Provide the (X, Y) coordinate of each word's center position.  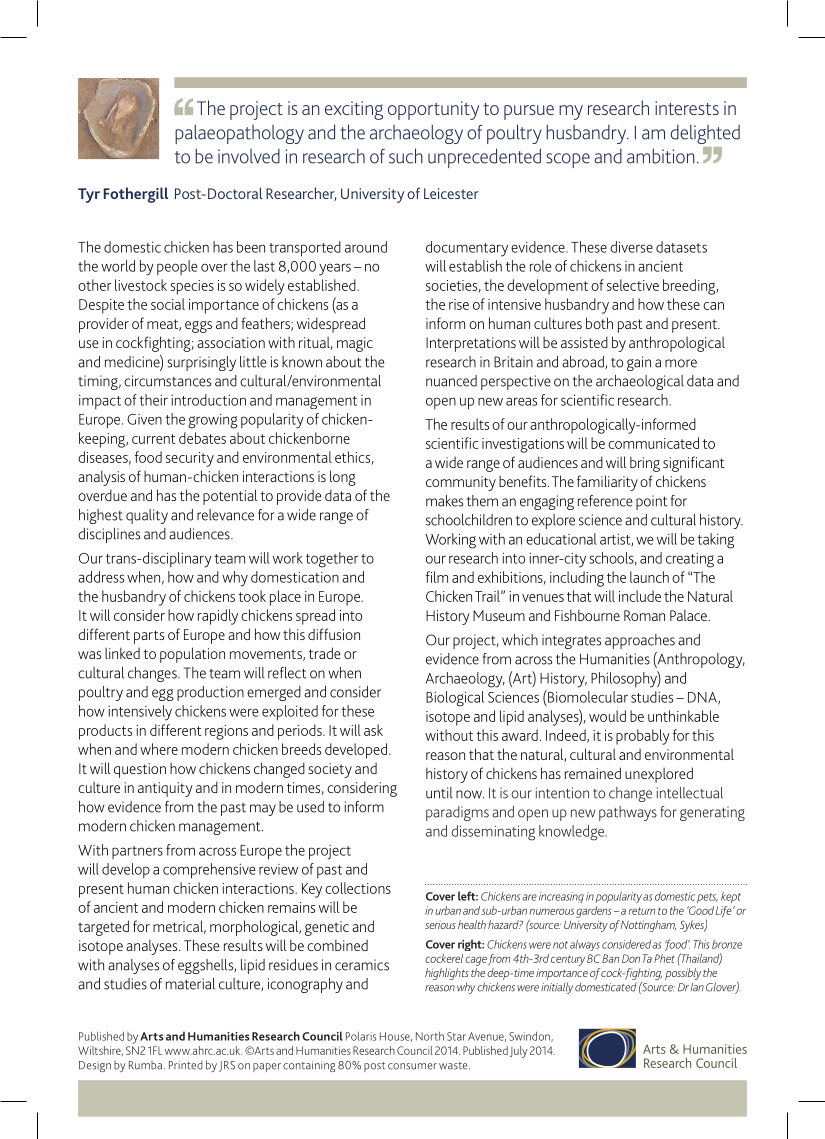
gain (639, 363)
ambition (660, 156)
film (437, 577)
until (439, 793)
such (406, 156)
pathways (628, 813)
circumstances (167, 381)
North (430, 1036)
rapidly (218, 617)
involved (249, 156)
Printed (186, 1065)
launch (649, 577)
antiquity (165, 789)
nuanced (451, 381)
